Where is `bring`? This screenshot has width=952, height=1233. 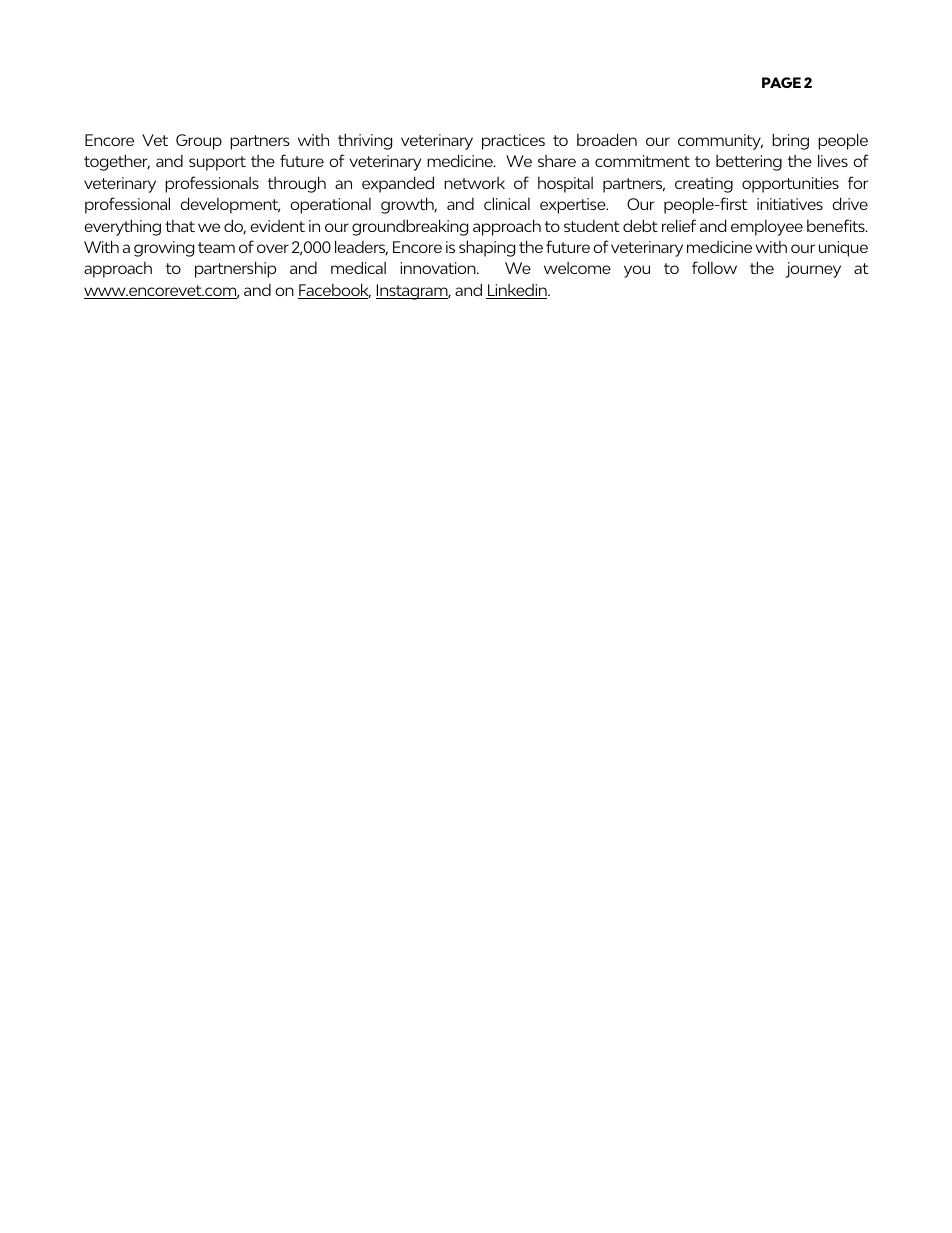
bring is located at coordinates (790, 141).
